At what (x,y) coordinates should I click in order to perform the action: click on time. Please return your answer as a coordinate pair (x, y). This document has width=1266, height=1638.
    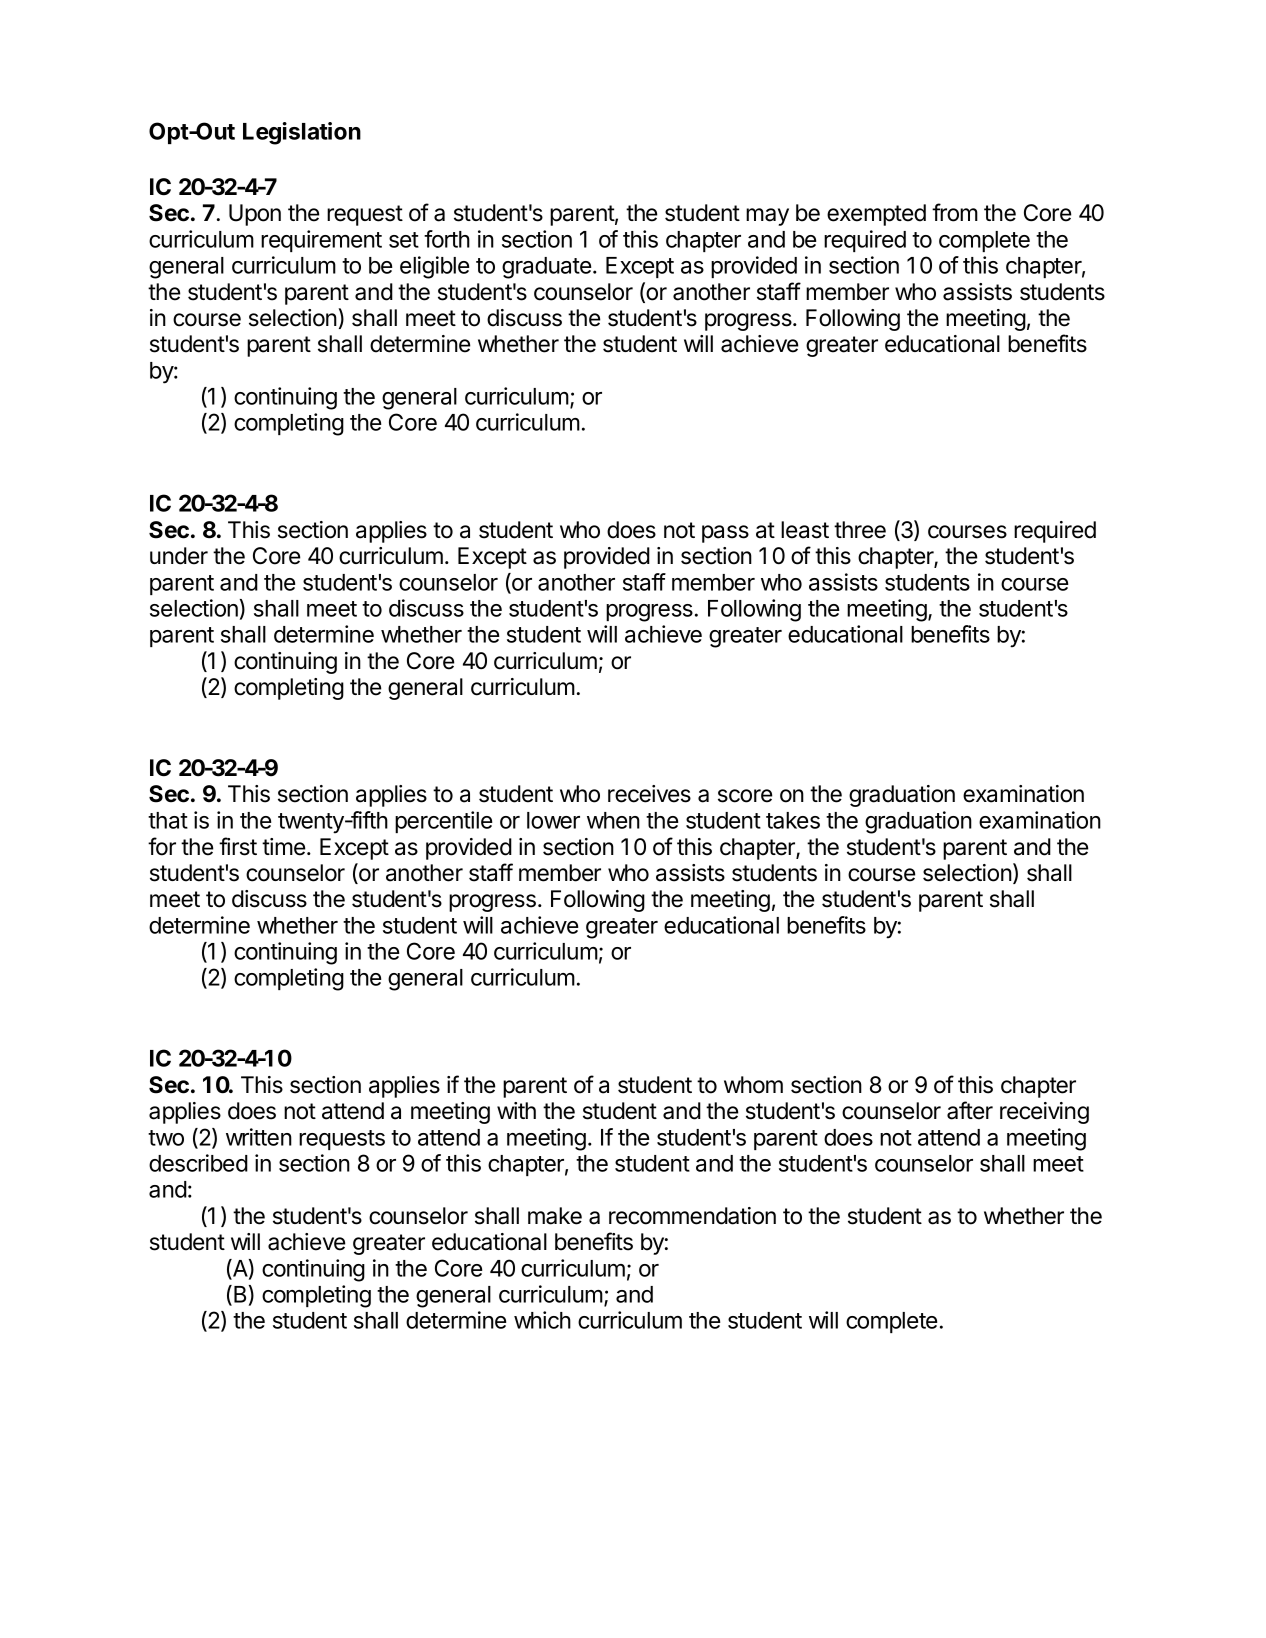
    Looking at the image, I should click on (285, 847).
